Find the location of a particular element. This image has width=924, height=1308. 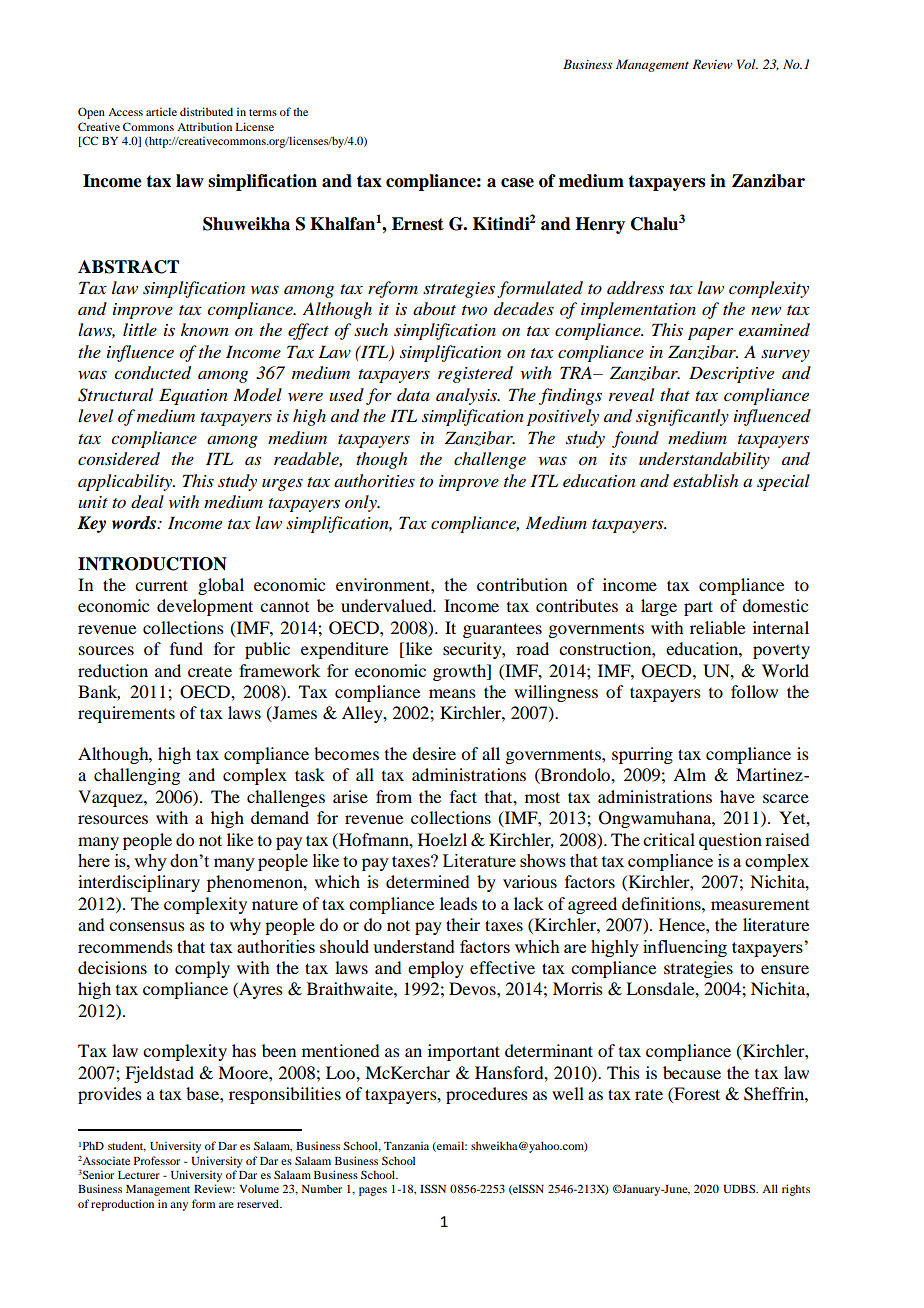

Tanzania is located at coordinates (406, 1145).
